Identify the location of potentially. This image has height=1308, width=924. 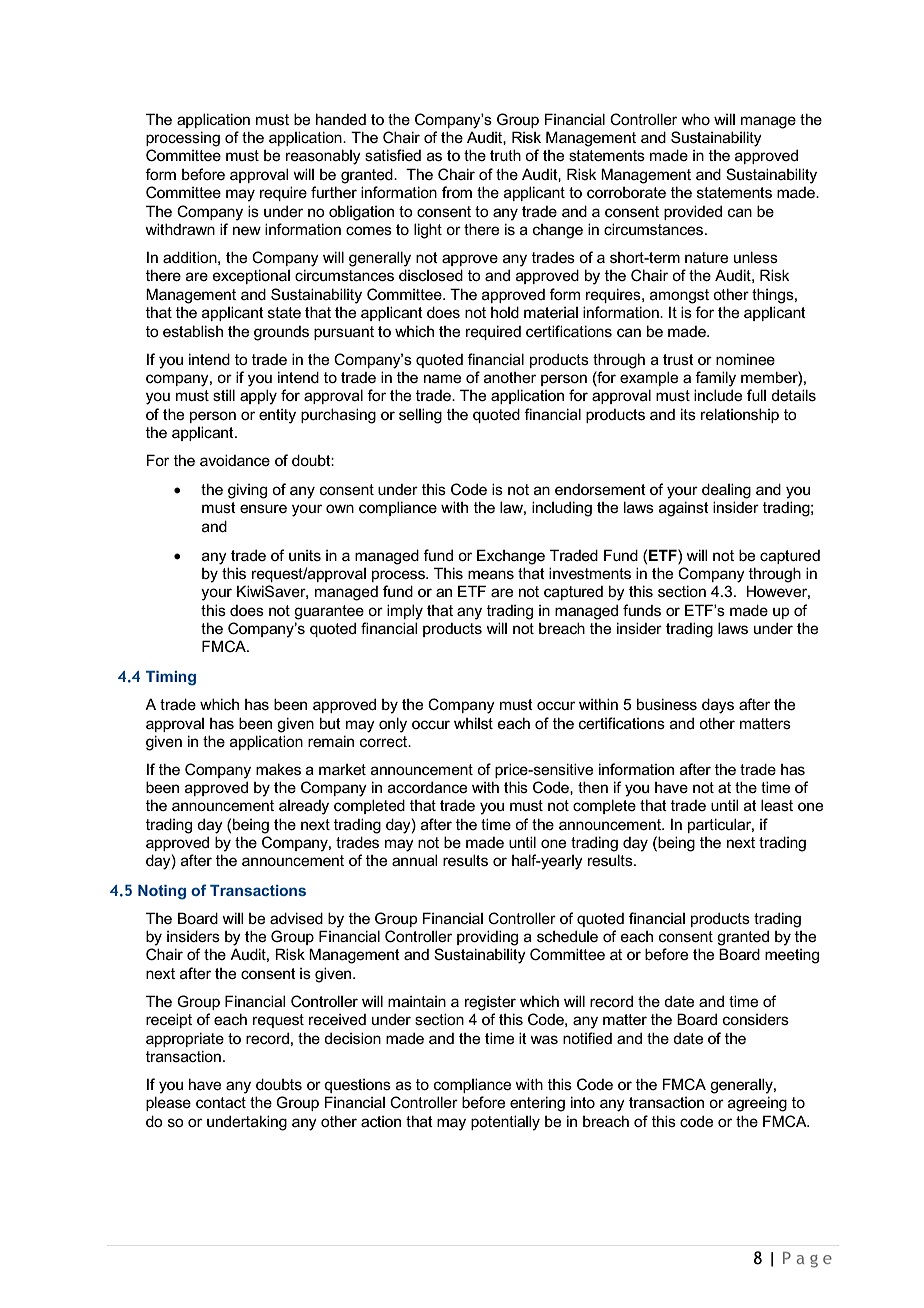
(505, 1123).
